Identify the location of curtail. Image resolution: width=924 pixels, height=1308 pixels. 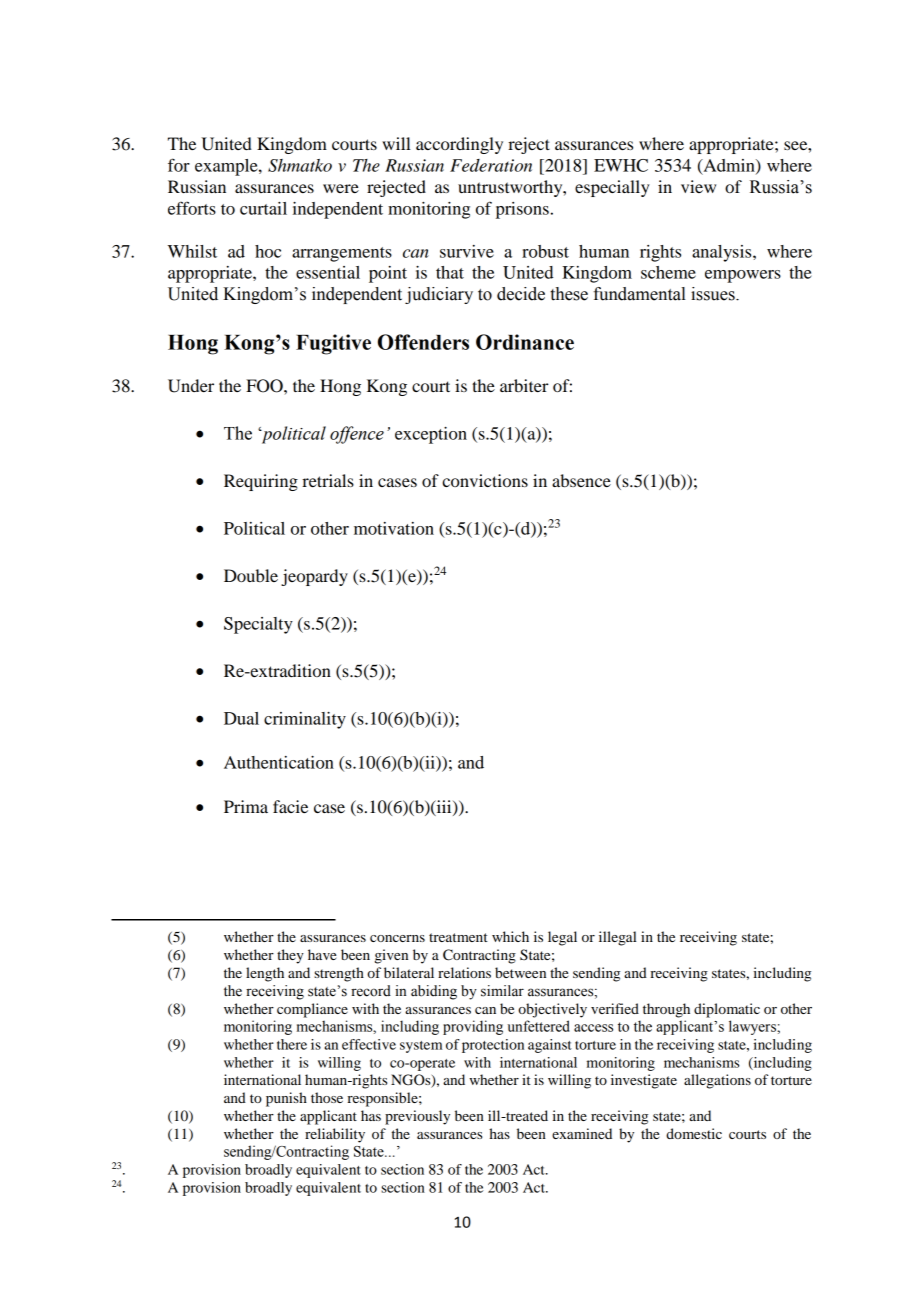
(263, 208).
